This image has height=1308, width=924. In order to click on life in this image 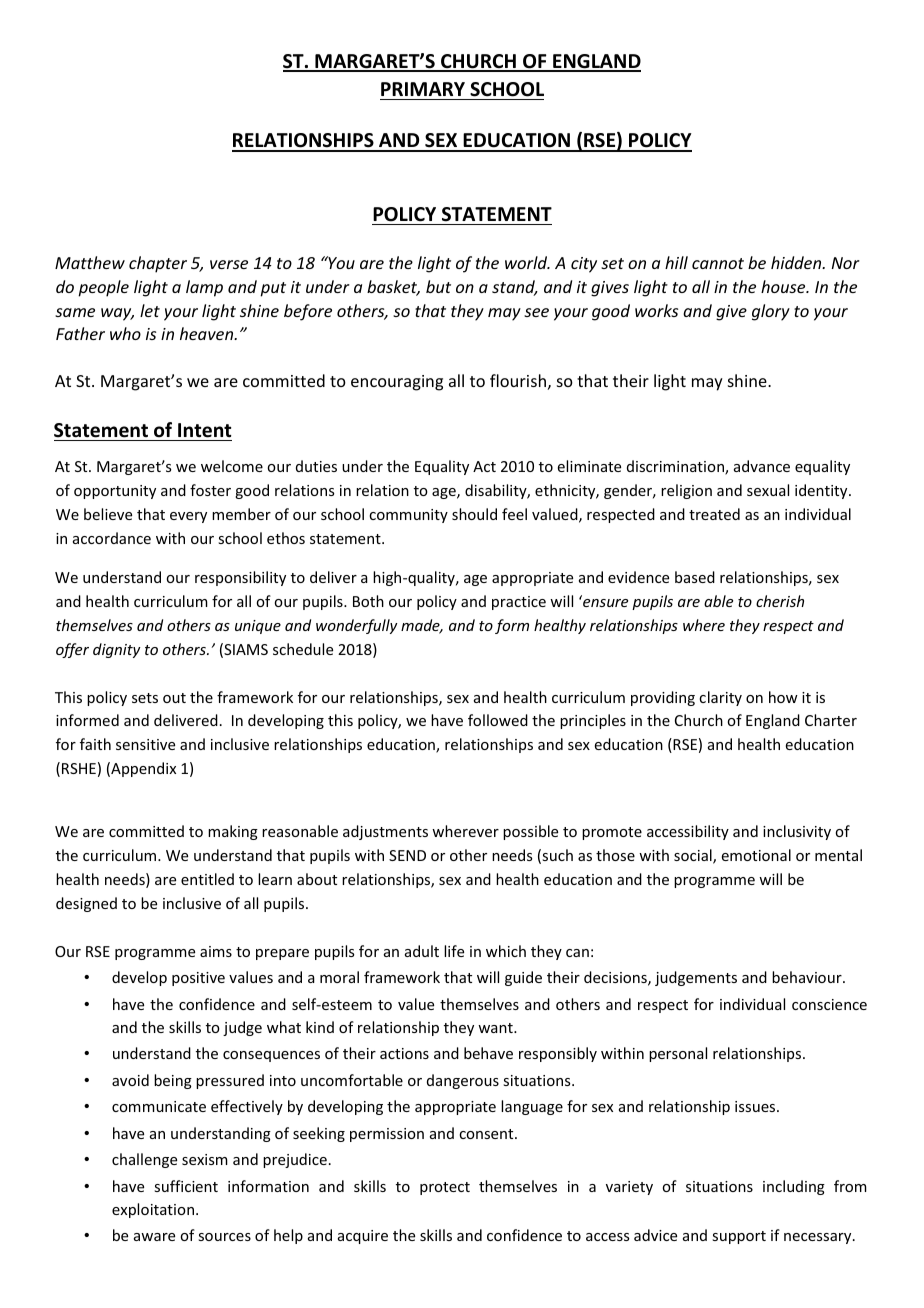, I will do `click(454, 951)`.
